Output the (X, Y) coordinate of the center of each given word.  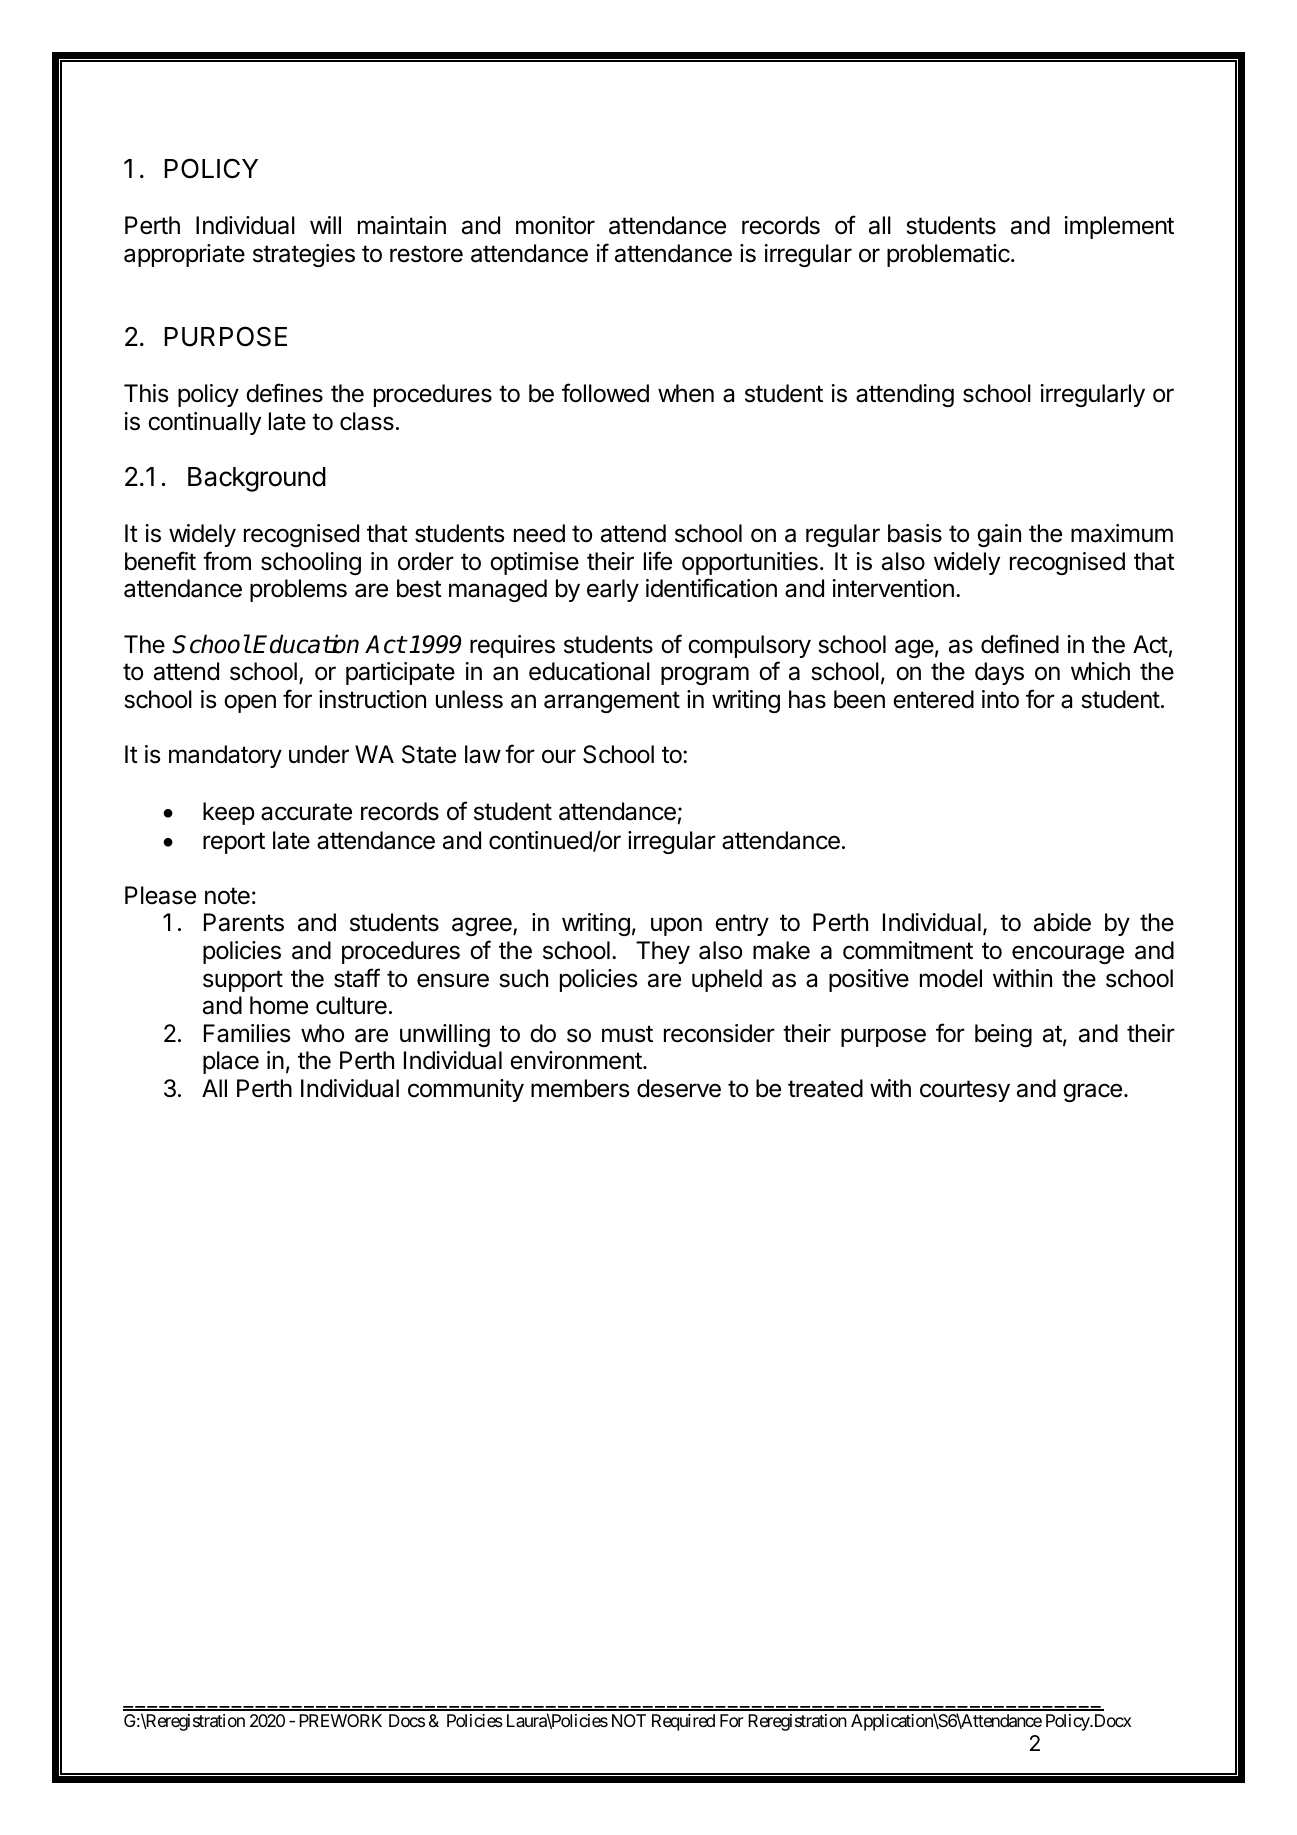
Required (683, 1722)
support (243, 981)
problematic (949, 255)
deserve (679, 1088)
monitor (555, 225)
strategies (304, 255)
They (663, 952)
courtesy (965, 1091)
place (231, 1062)
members (580, 1088)
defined (1020, 644)
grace (1092, 1092)
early (613, 590)
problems (298, 590)
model (951, 978)
